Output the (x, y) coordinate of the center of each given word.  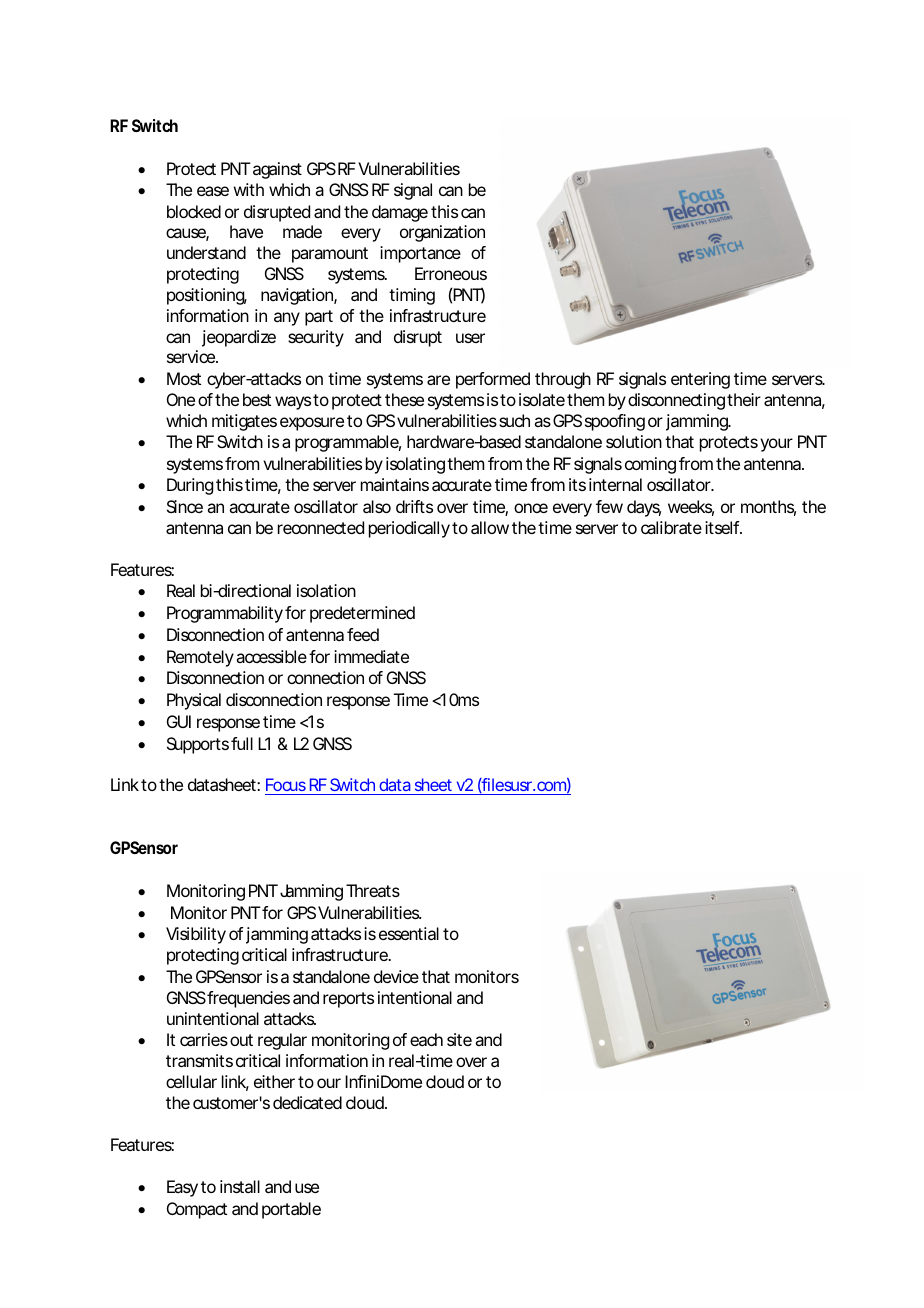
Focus (286, 786)
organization (442, 233)
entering (700, 380)
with (249, 189)
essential (409, 933)
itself (723, 527)
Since (185, 506)
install (240, 1186)
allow (490, 527)
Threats (373, 890)
